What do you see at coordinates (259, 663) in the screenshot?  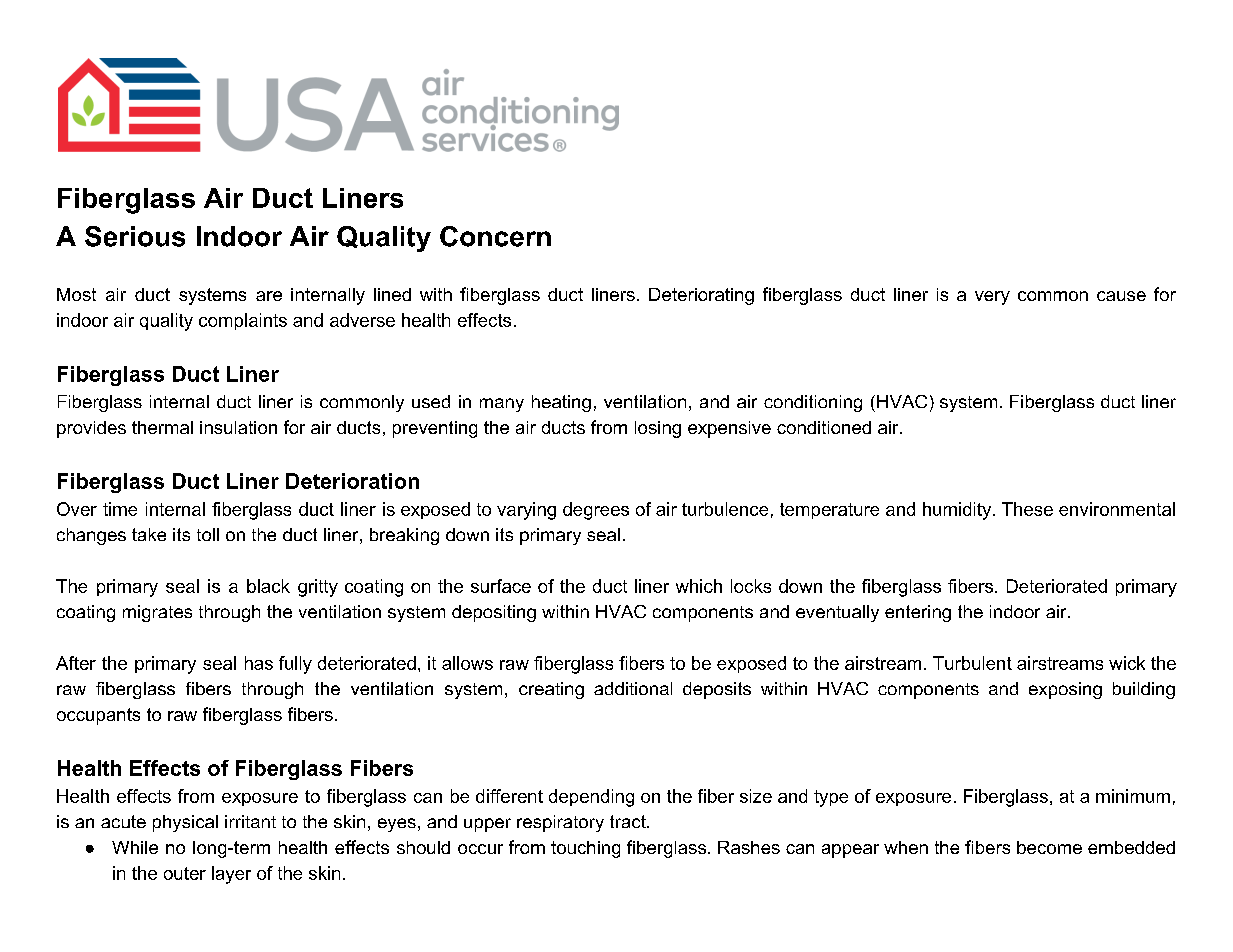 I see `has` at bounding box center [259, 663].
